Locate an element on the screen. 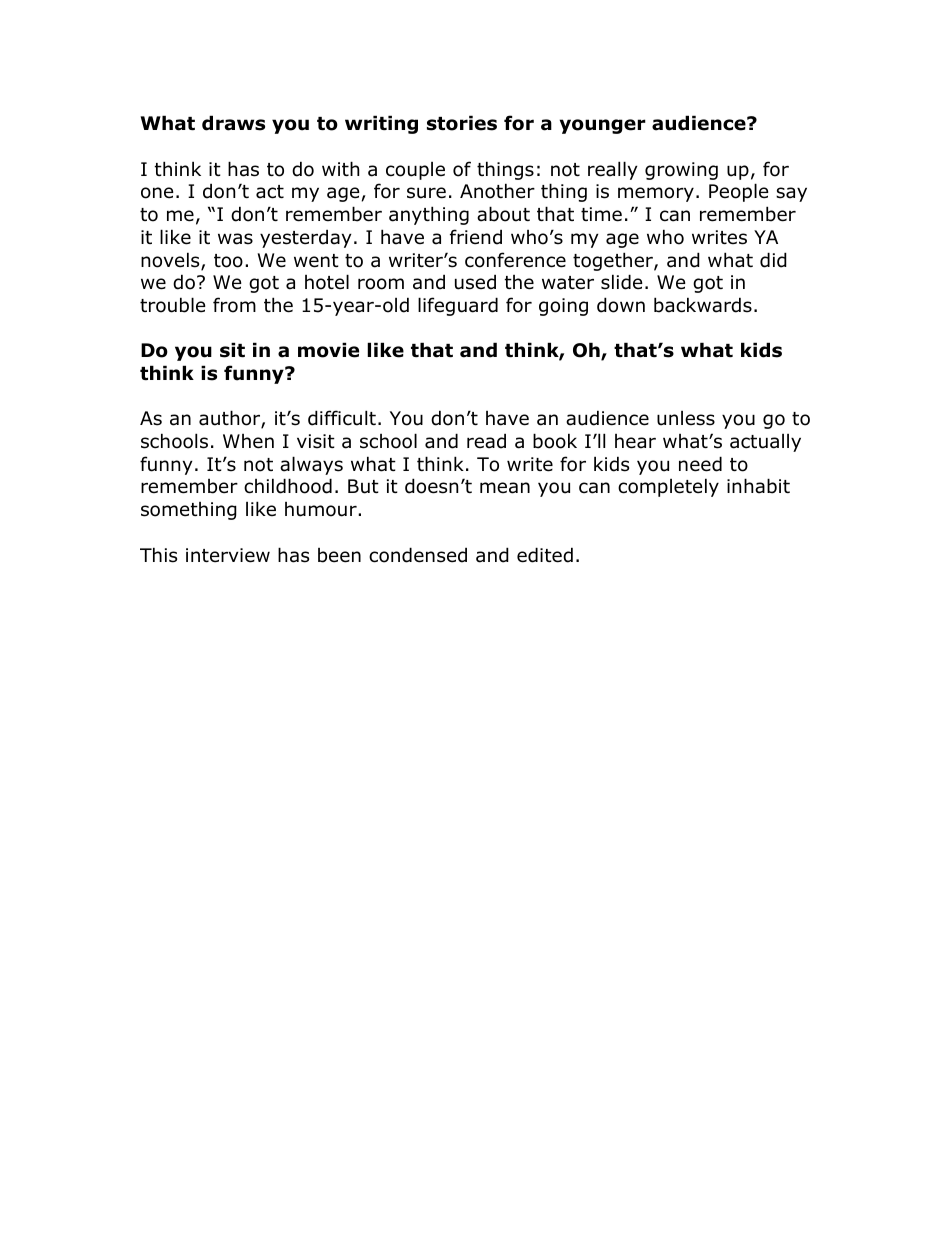 This screenshot has height=1233, width=952. lifeguard is located at coordinates (458, 306).
